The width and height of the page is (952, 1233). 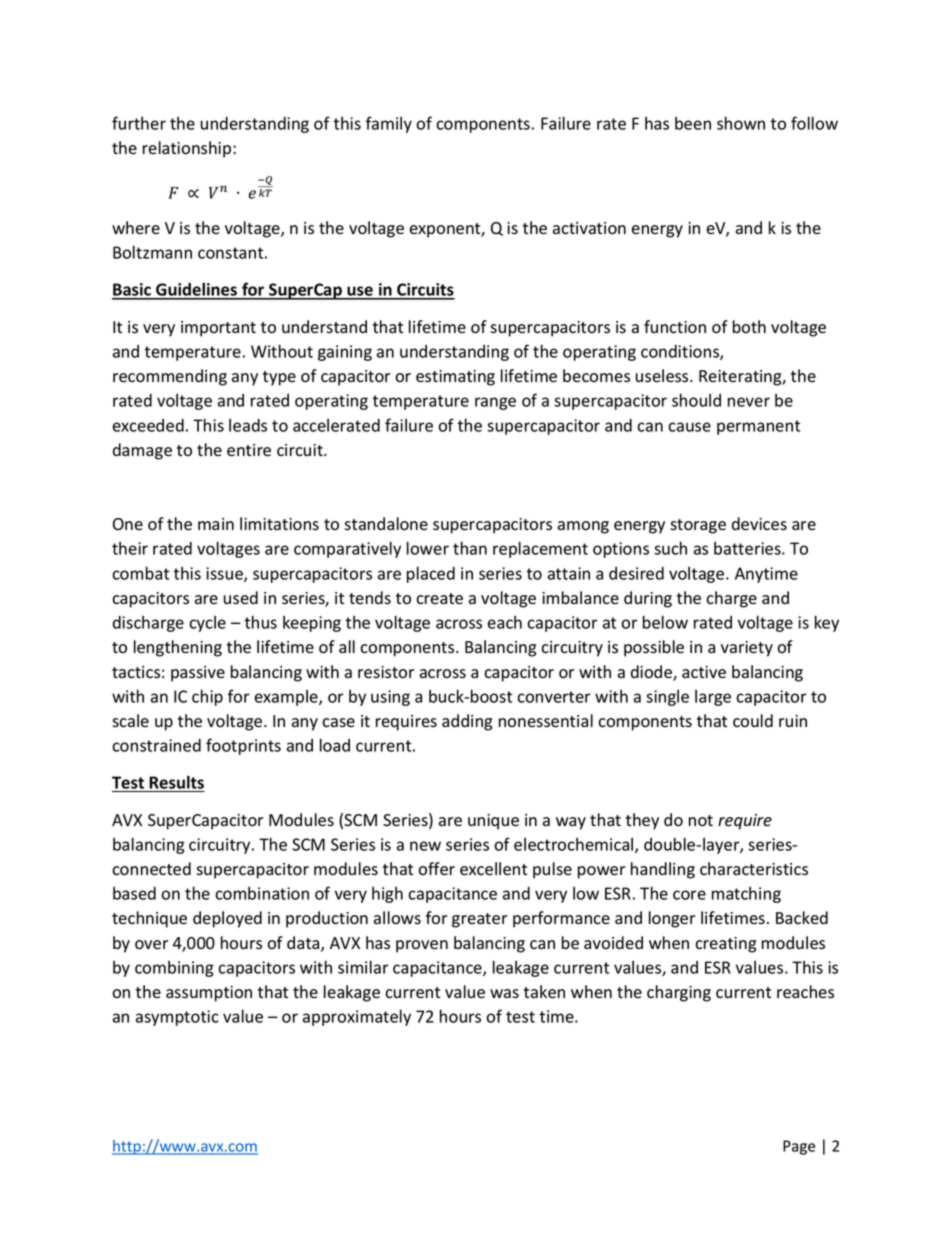 I want to click on not, so click(x=701, y=821).
